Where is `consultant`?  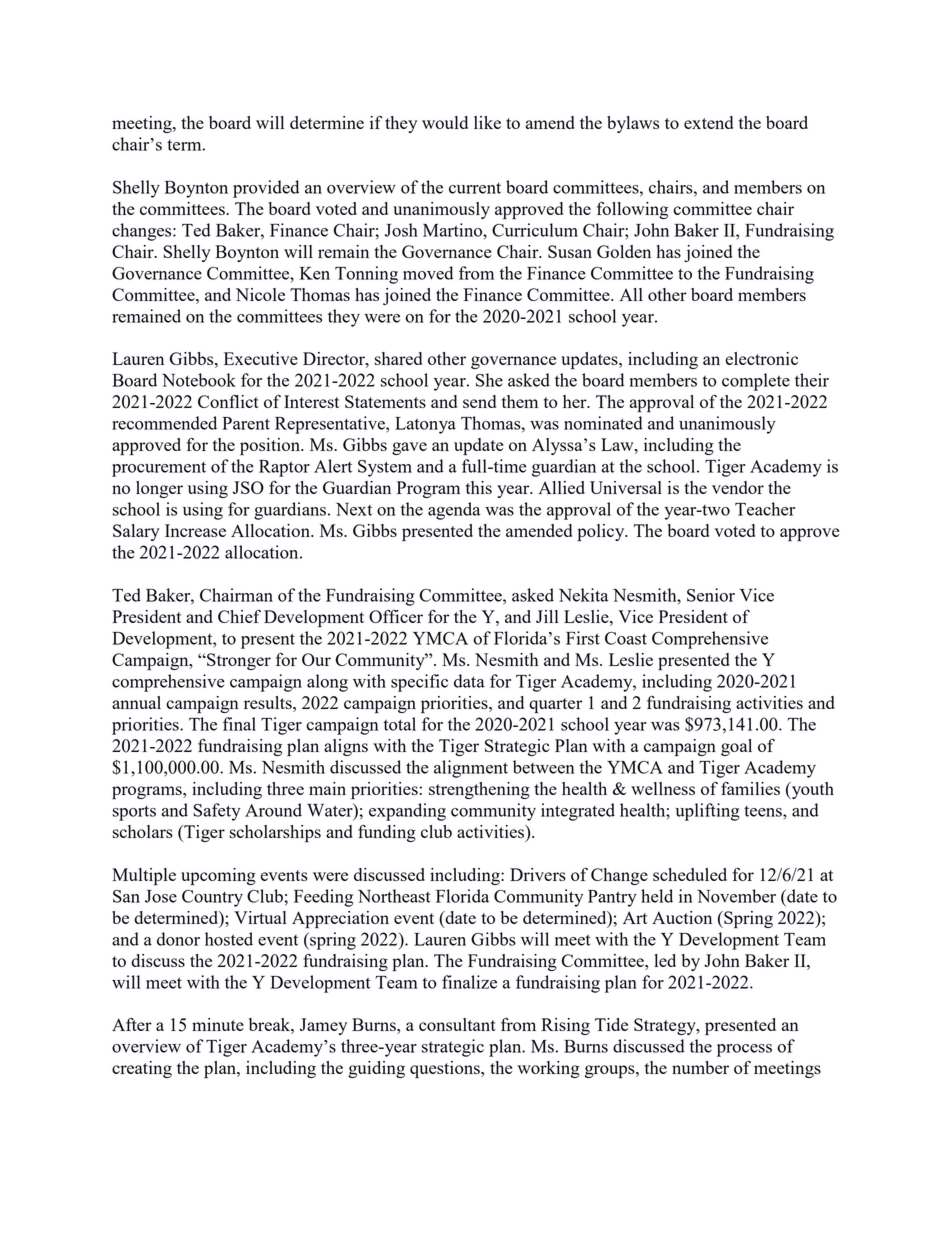 consultant is located at coordinates (457, 1024).
